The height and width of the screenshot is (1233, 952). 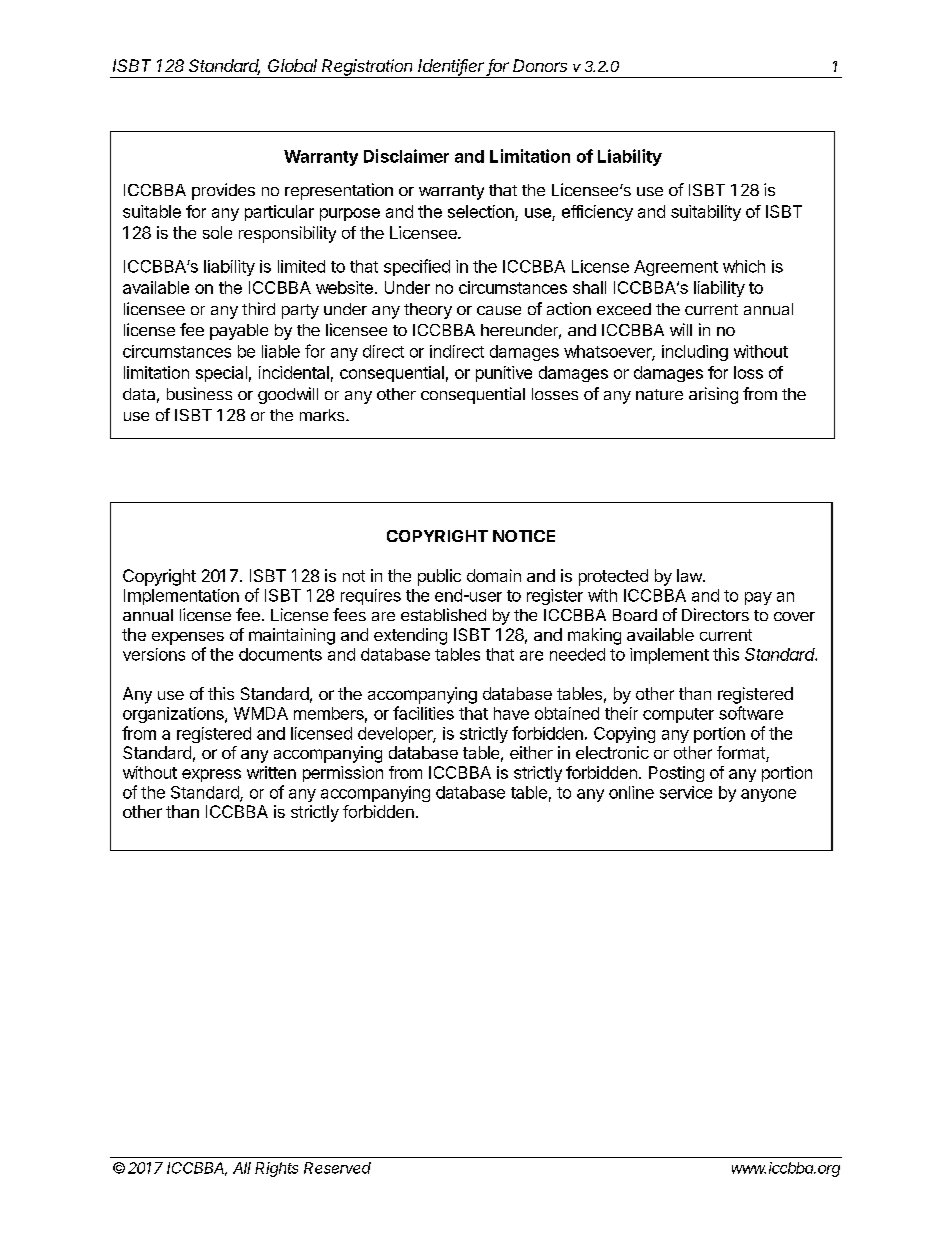 What do you see at coordinates (188, 638) in the screenshot?
I see `expenses` at bounding box center [188, 638].
